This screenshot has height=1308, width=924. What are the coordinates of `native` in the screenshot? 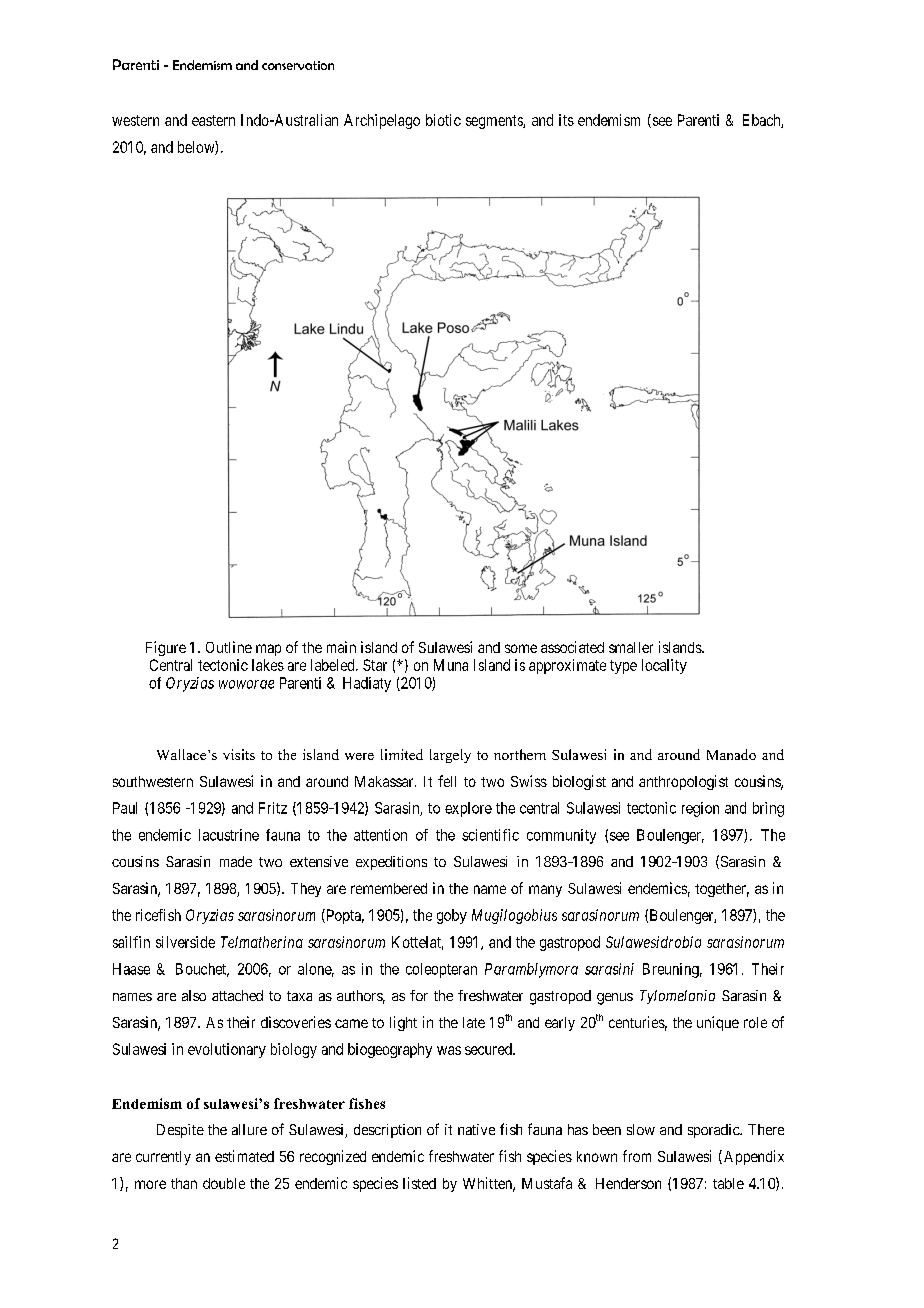 It's located at (476, 1129).
